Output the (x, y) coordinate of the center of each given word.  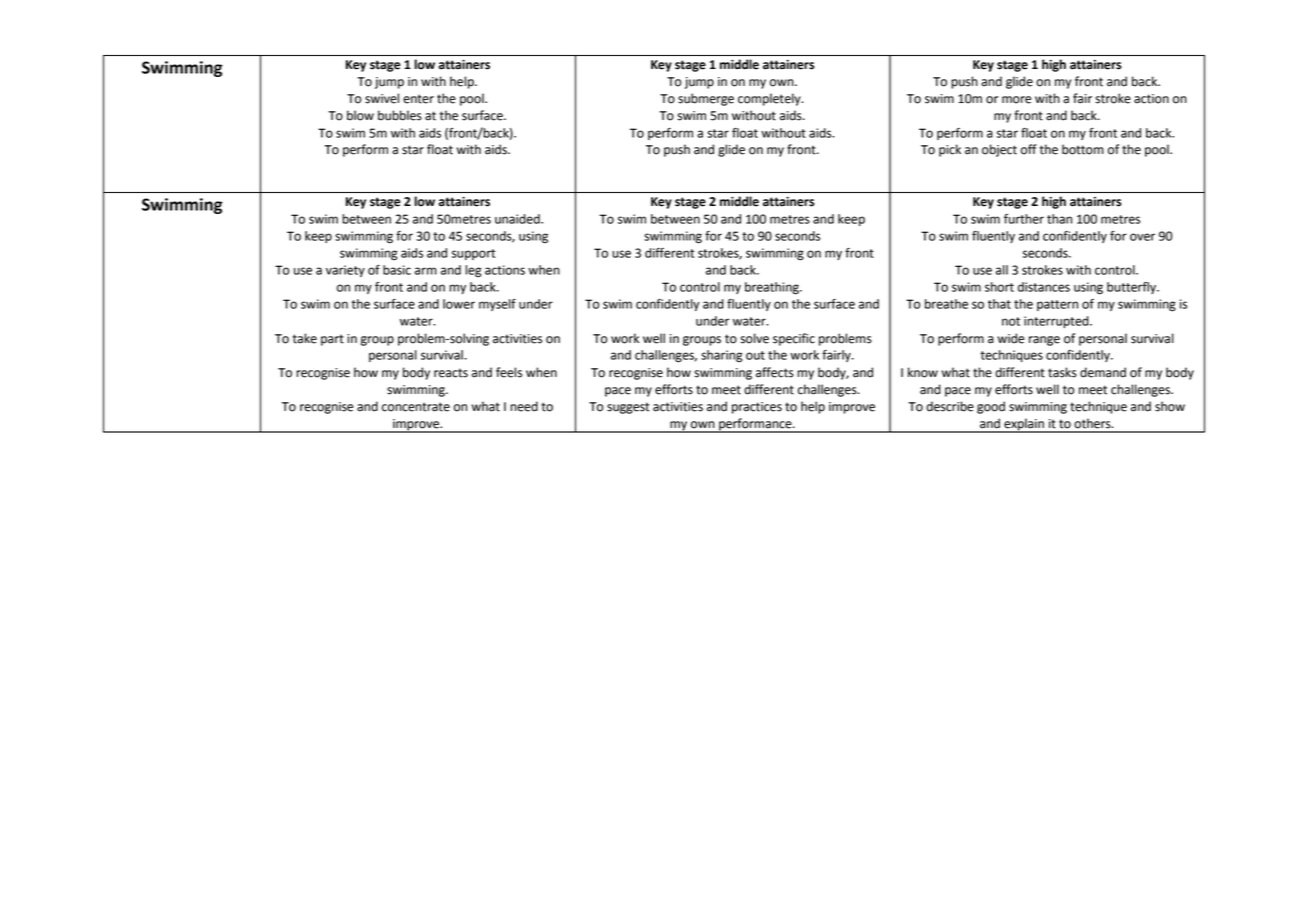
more (1016, 100)
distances (1044, 287)
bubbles (400, 115)
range (1044, 341)
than (1059, 219)
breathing (773, 288)
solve (754, 338)
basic (397, 270)
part (332, 340)
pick (950, 150)
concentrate (416, 407)
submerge (706, 99)
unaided (518, 219)
